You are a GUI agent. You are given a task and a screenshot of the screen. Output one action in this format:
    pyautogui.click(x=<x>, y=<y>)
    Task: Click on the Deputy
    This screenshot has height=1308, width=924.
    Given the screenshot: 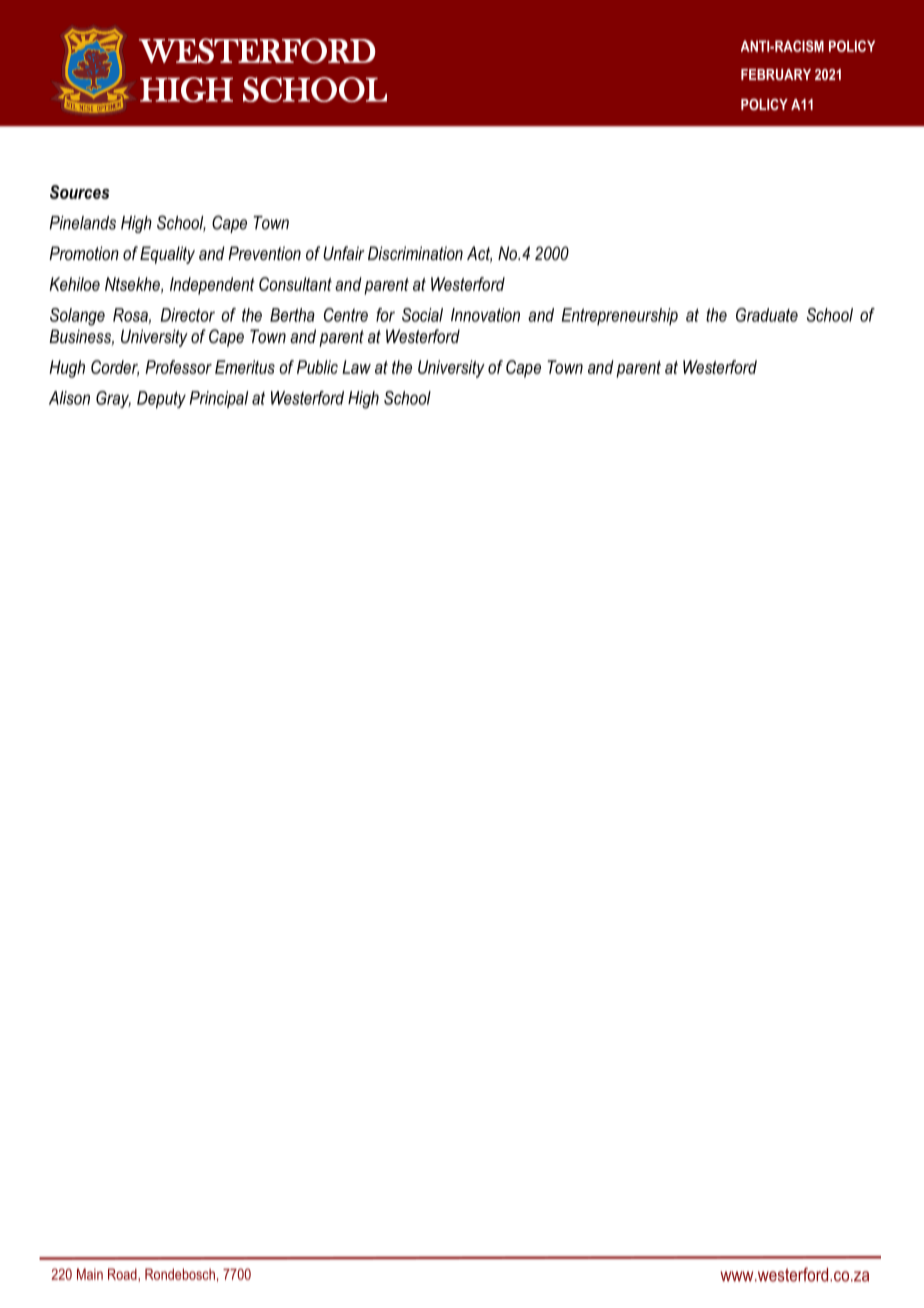 What is the action you would take?
    pyautogui.click(x=161, y=400)
